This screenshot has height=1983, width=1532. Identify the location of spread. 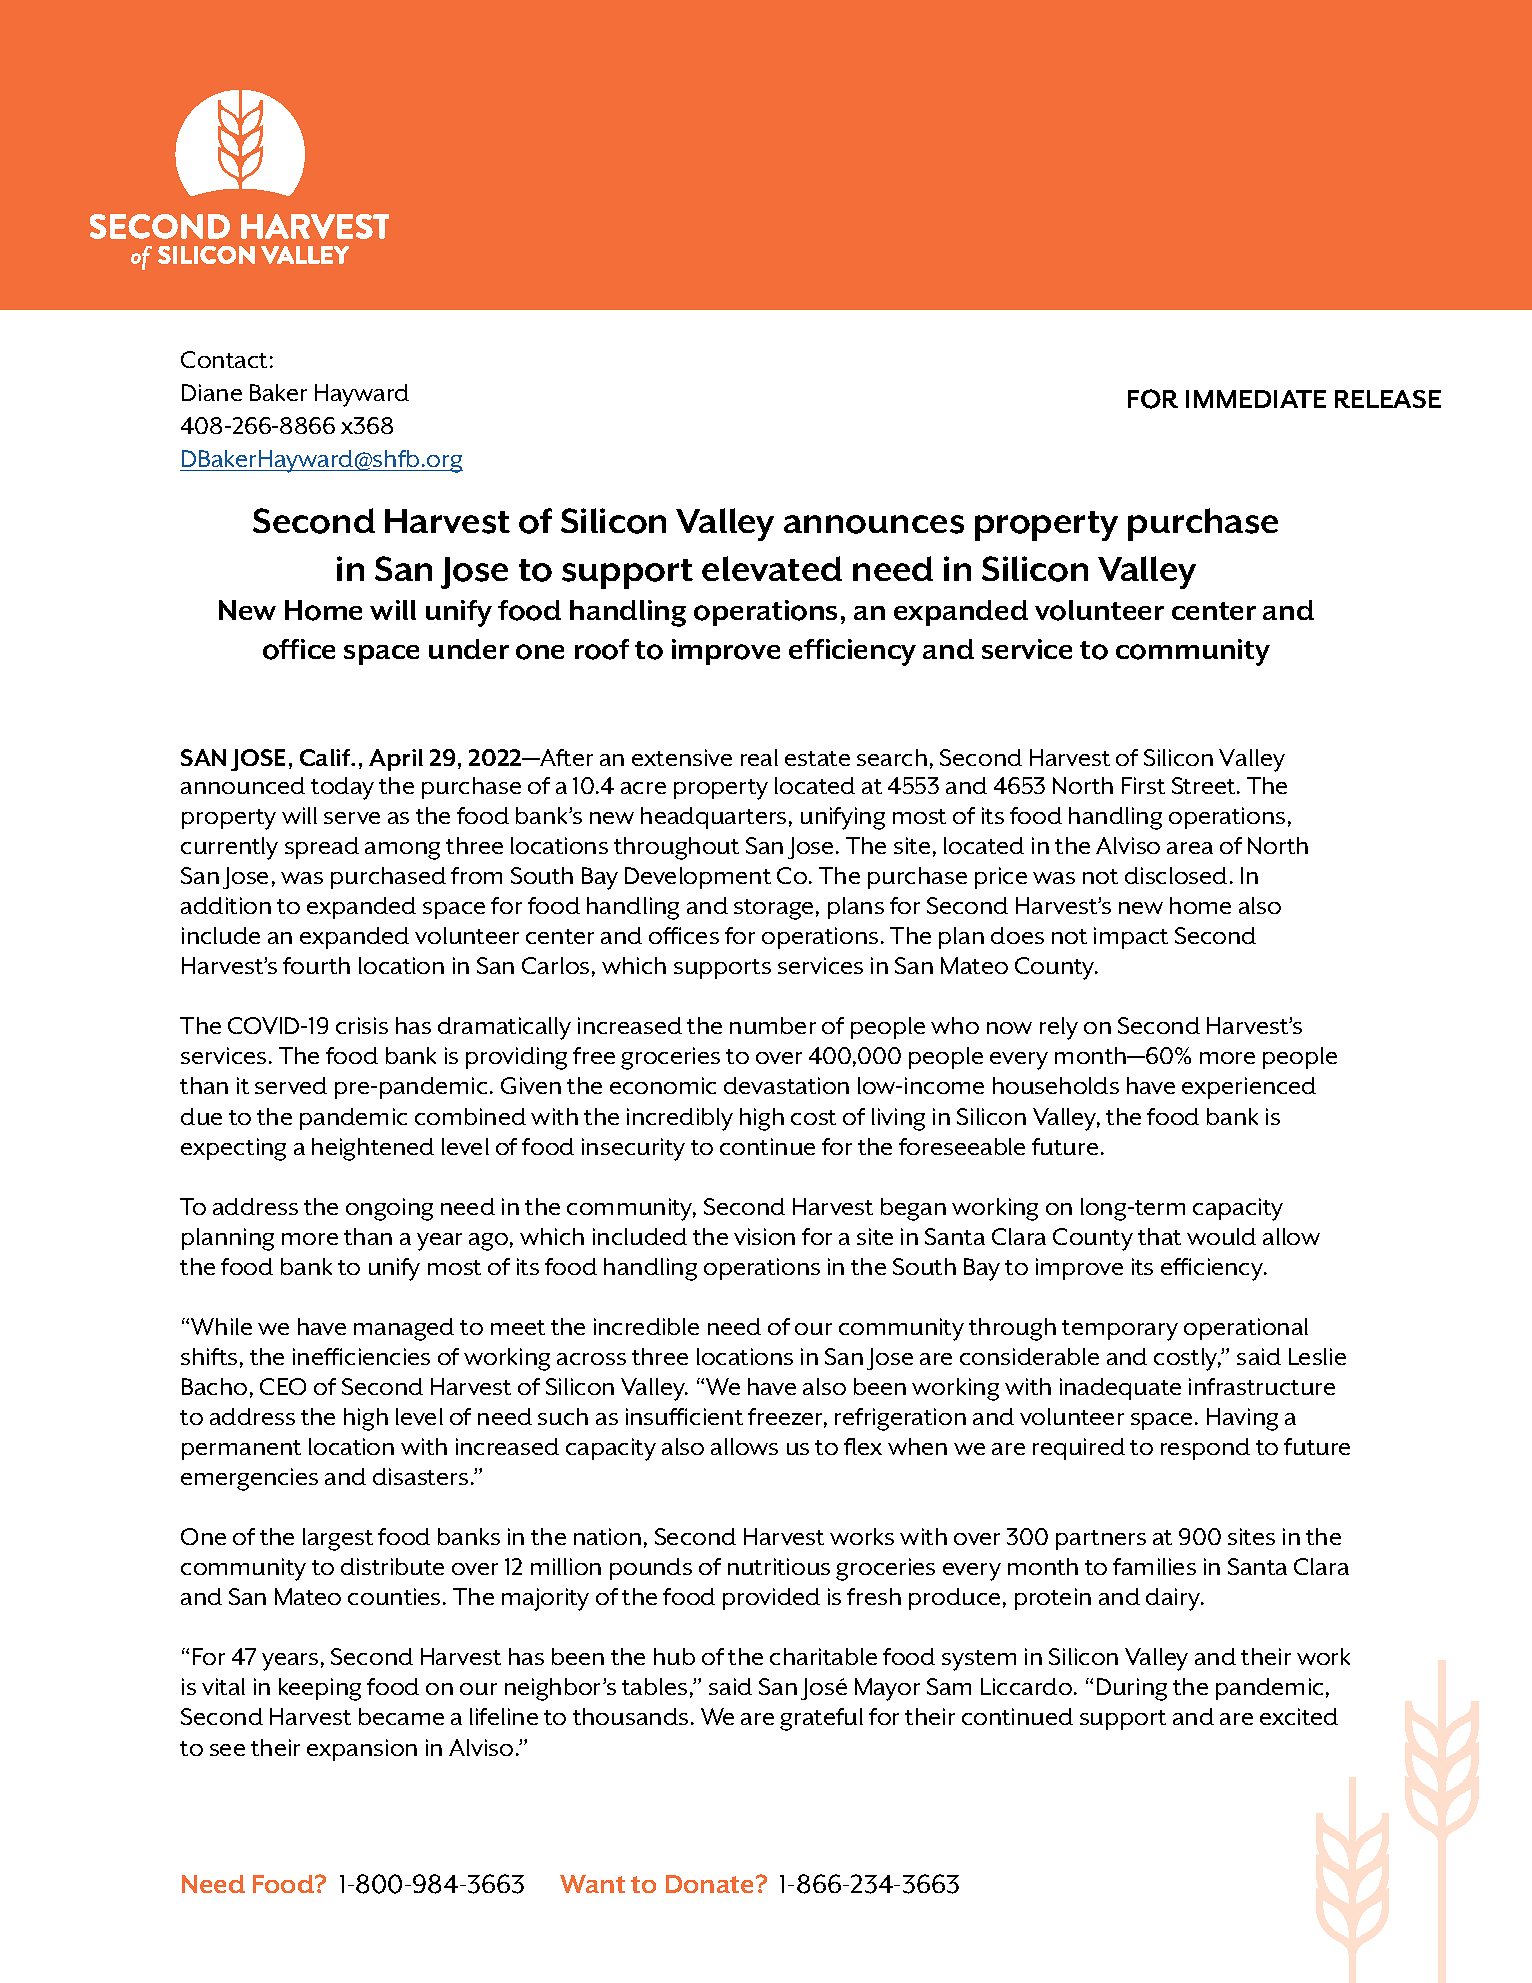
(322, 848).
